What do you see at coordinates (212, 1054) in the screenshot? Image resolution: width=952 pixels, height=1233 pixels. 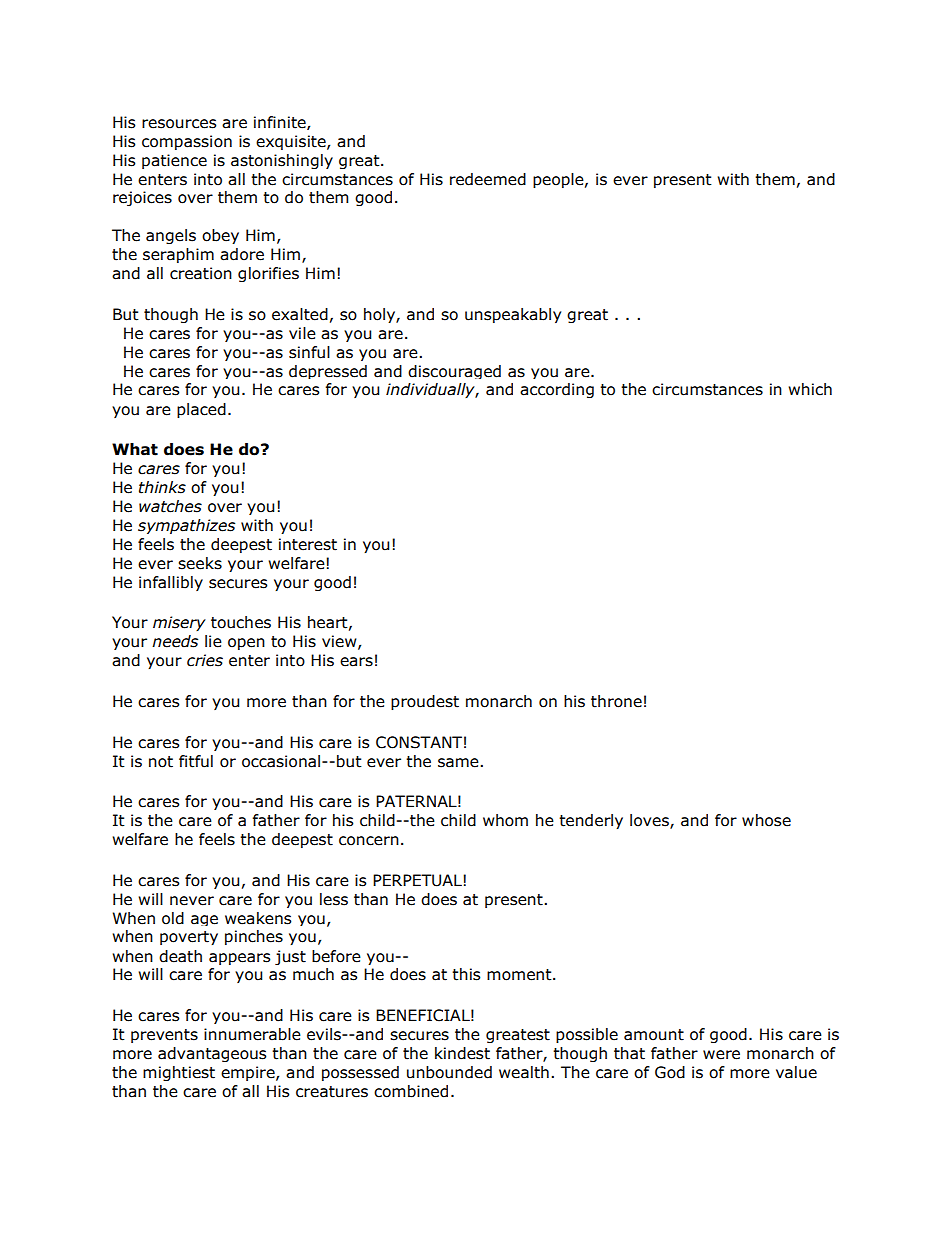 I see `advantageous` at bounding box center [212, 1054].
